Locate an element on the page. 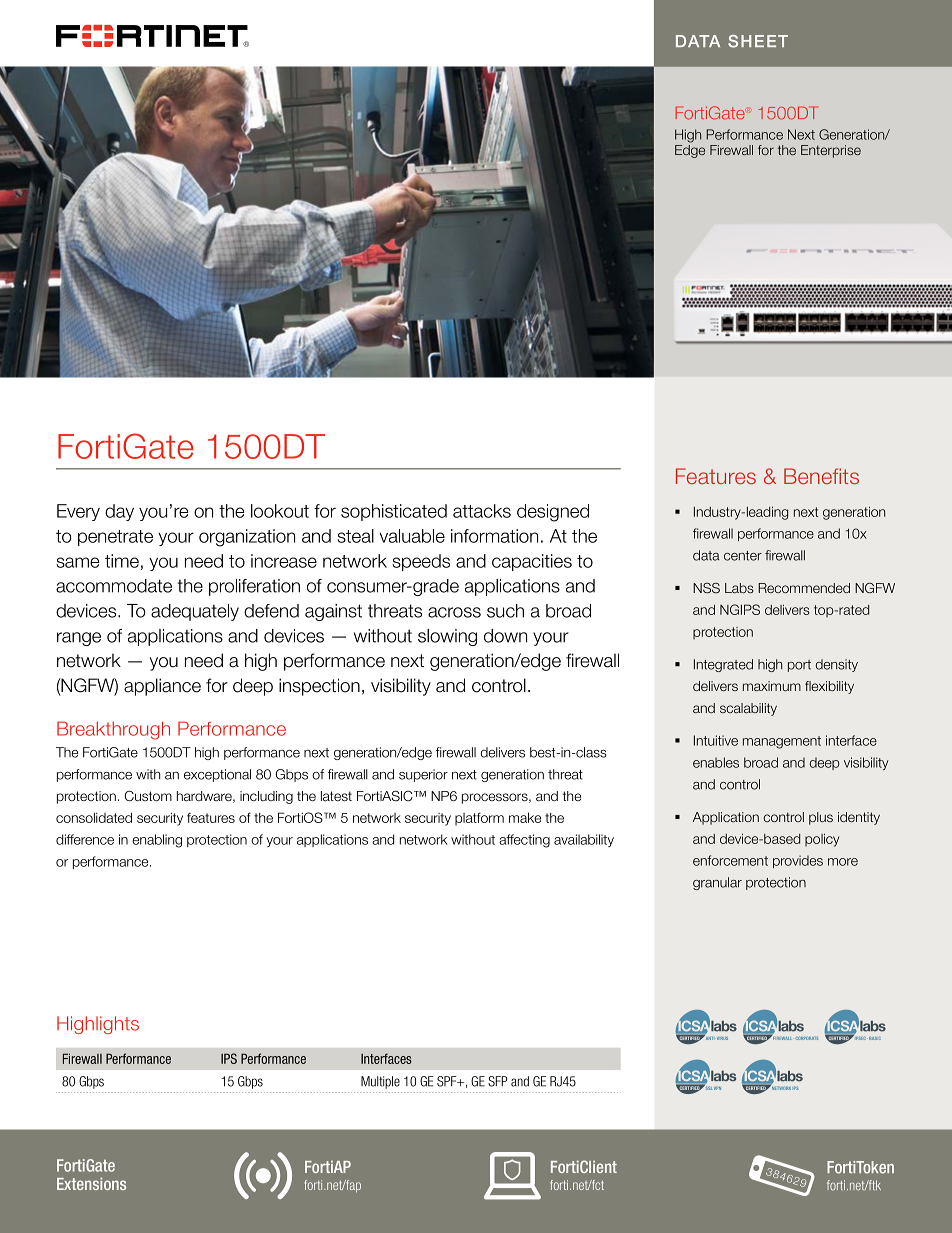 The width and height of the page is (952, 1233). SHEET is located at coordinates (758, 41).
